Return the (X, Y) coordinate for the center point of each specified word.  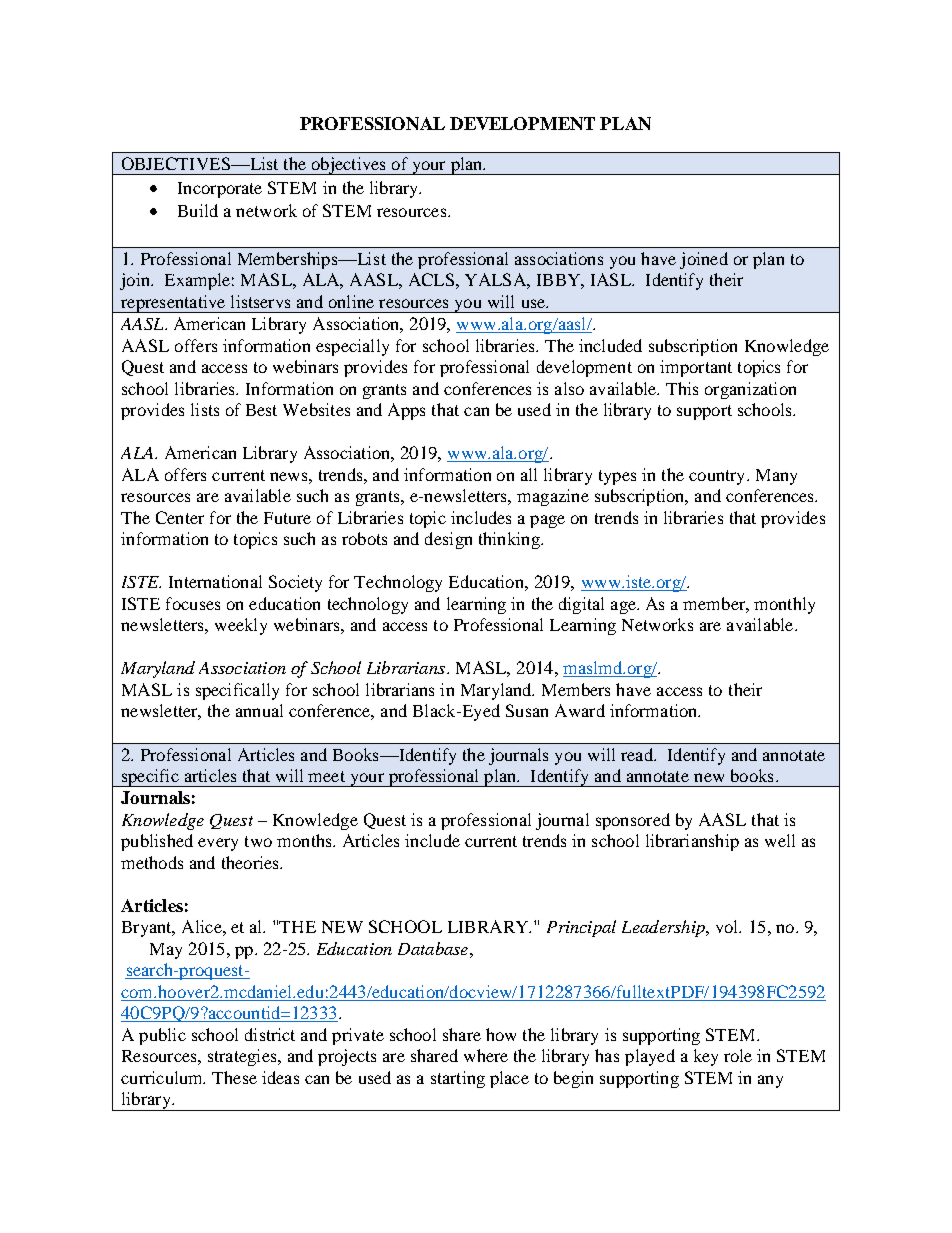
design (448, 540)
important (696, 368)
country (718, 477)
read (638, 754)
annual (259, 710)
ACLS (431, 279)
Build (198, 210)
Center (180, 517)
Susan (527, 710)
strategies (243, 1057)
